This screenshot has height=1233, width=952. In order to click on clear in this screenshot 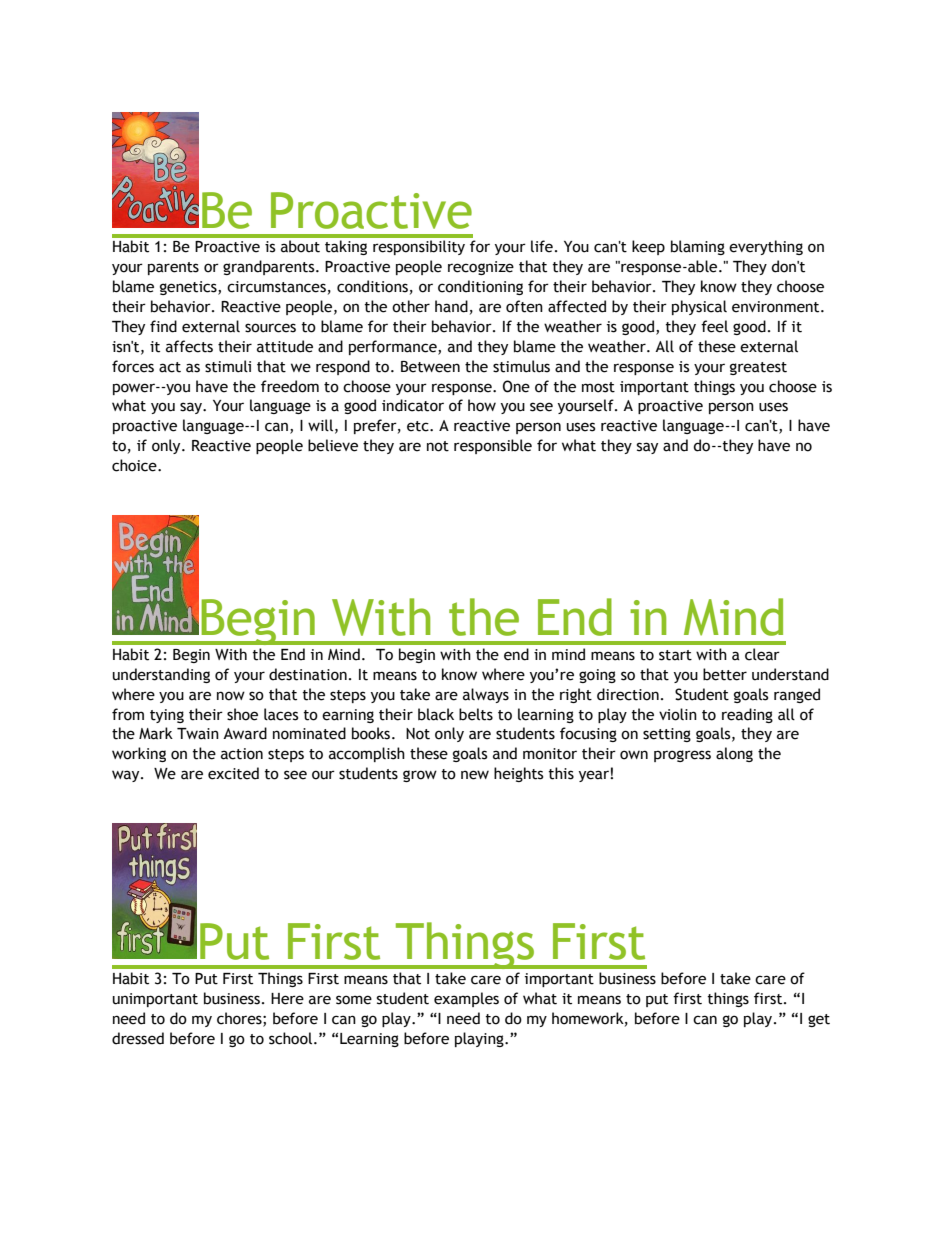, I will do `click(762, 654)`.
